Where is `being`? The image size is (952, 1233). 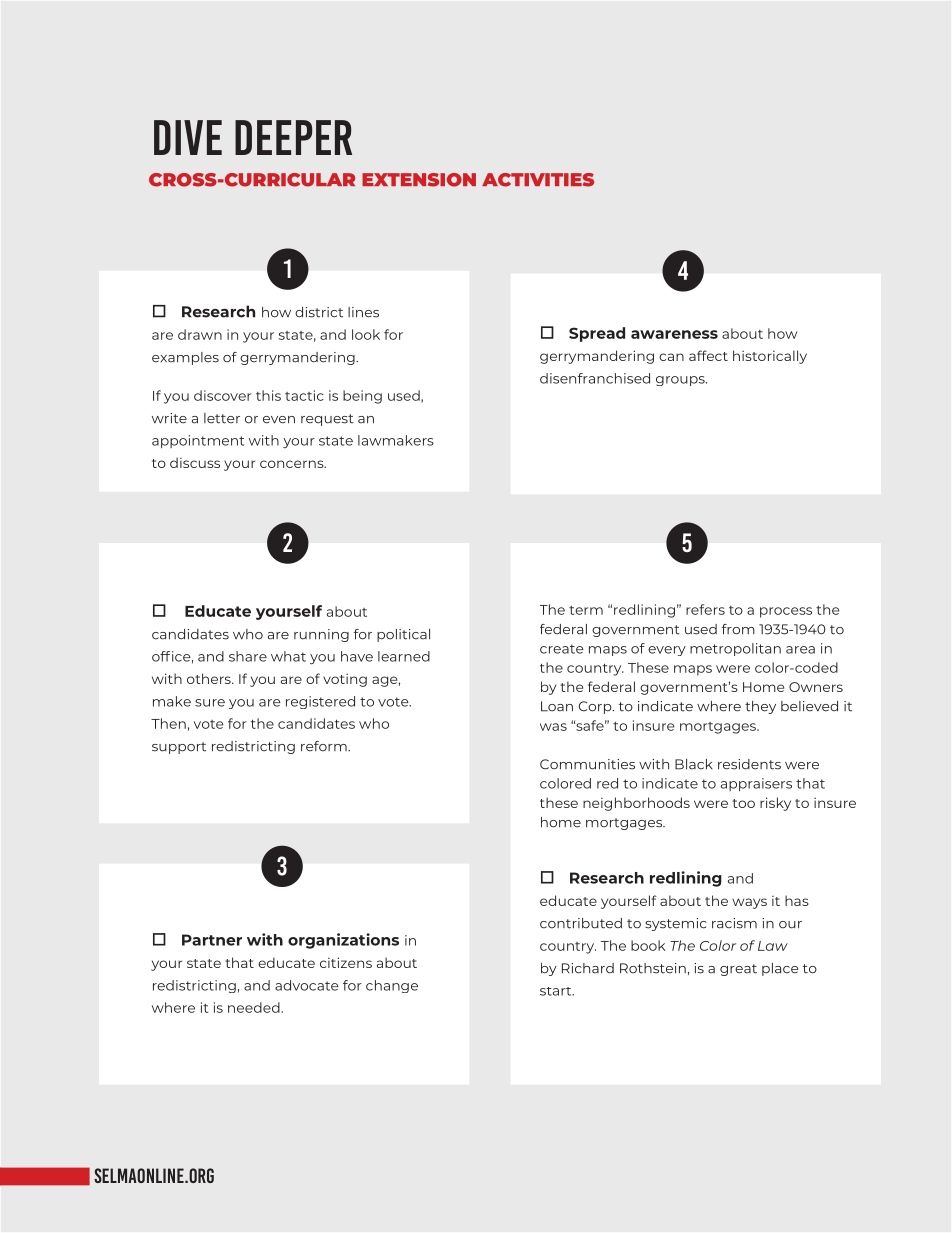 being is located at coordinates (362, 397).
